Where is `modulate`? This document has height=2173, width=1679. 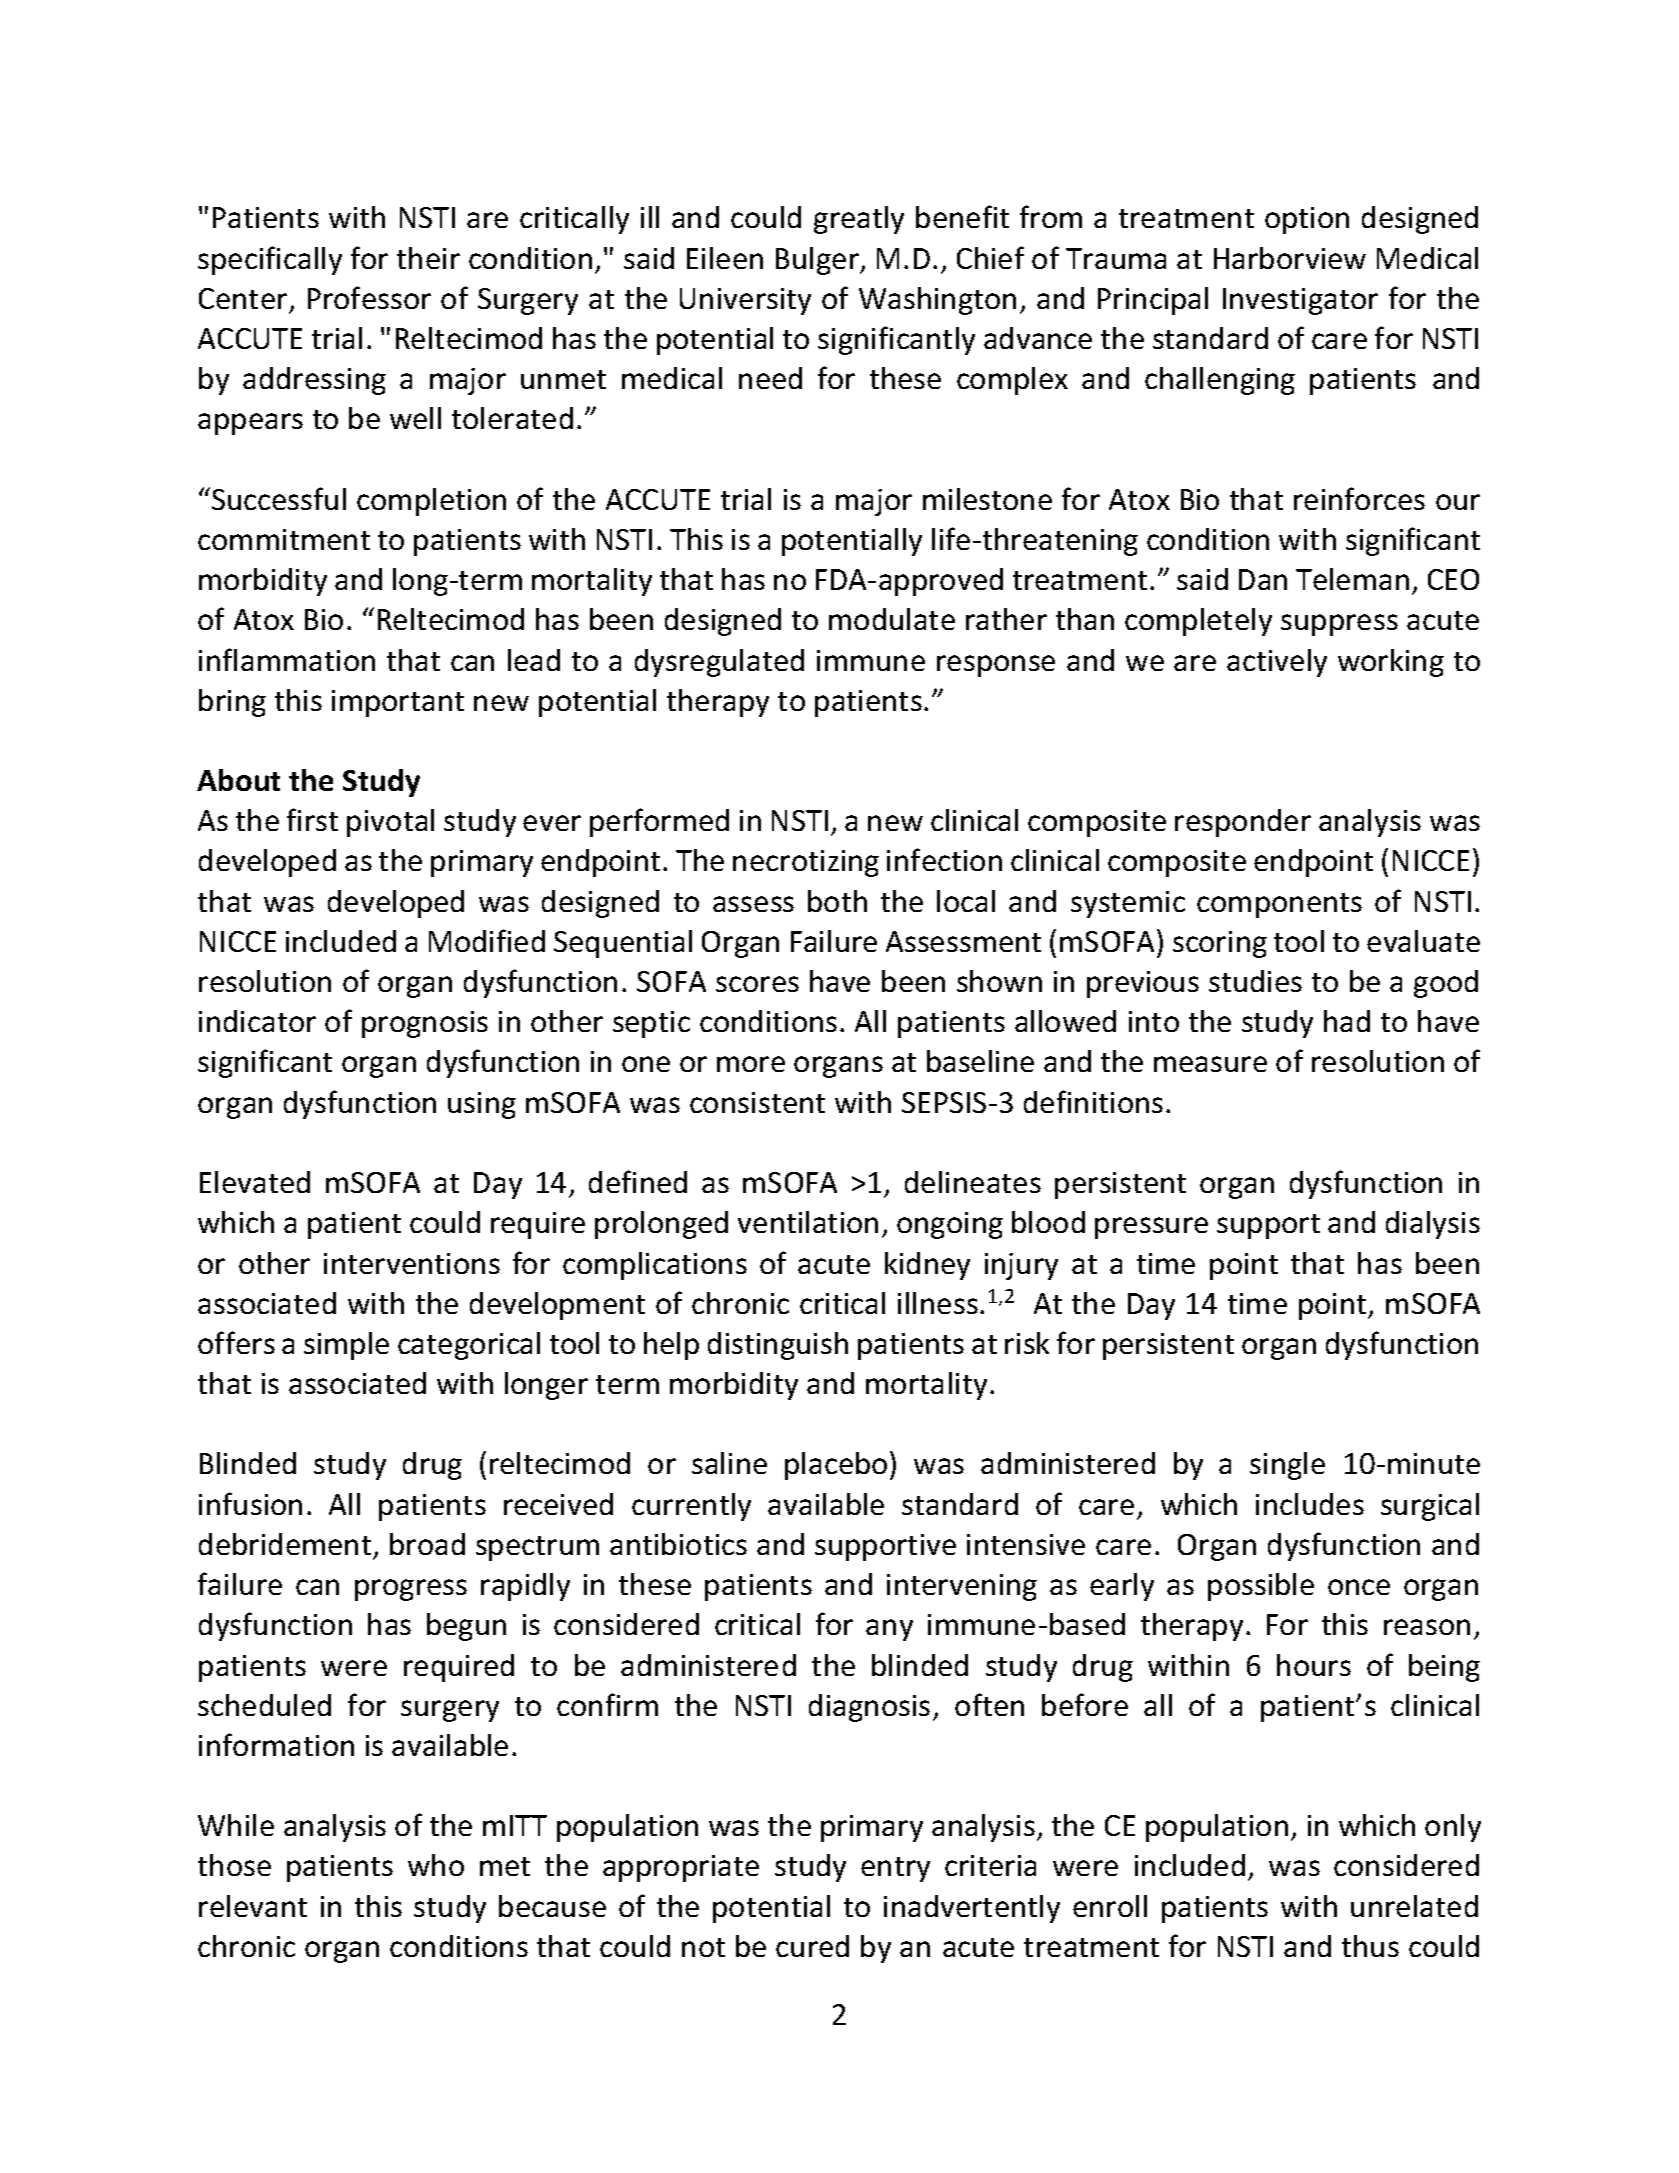
modulate is located at coordinates (892, 619).
